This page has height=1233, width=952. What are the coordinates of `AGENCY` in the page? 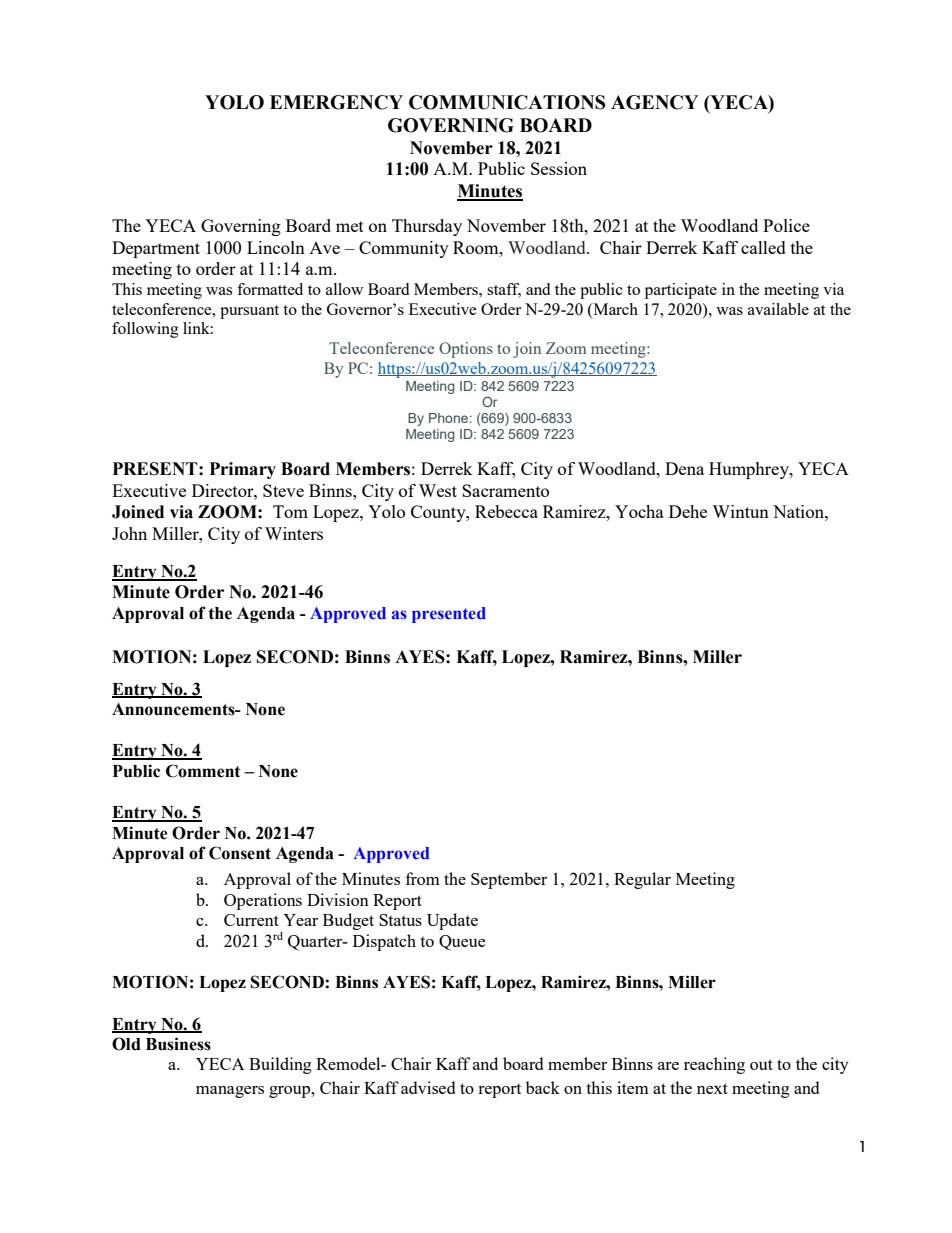 It's located at (654, 102).
